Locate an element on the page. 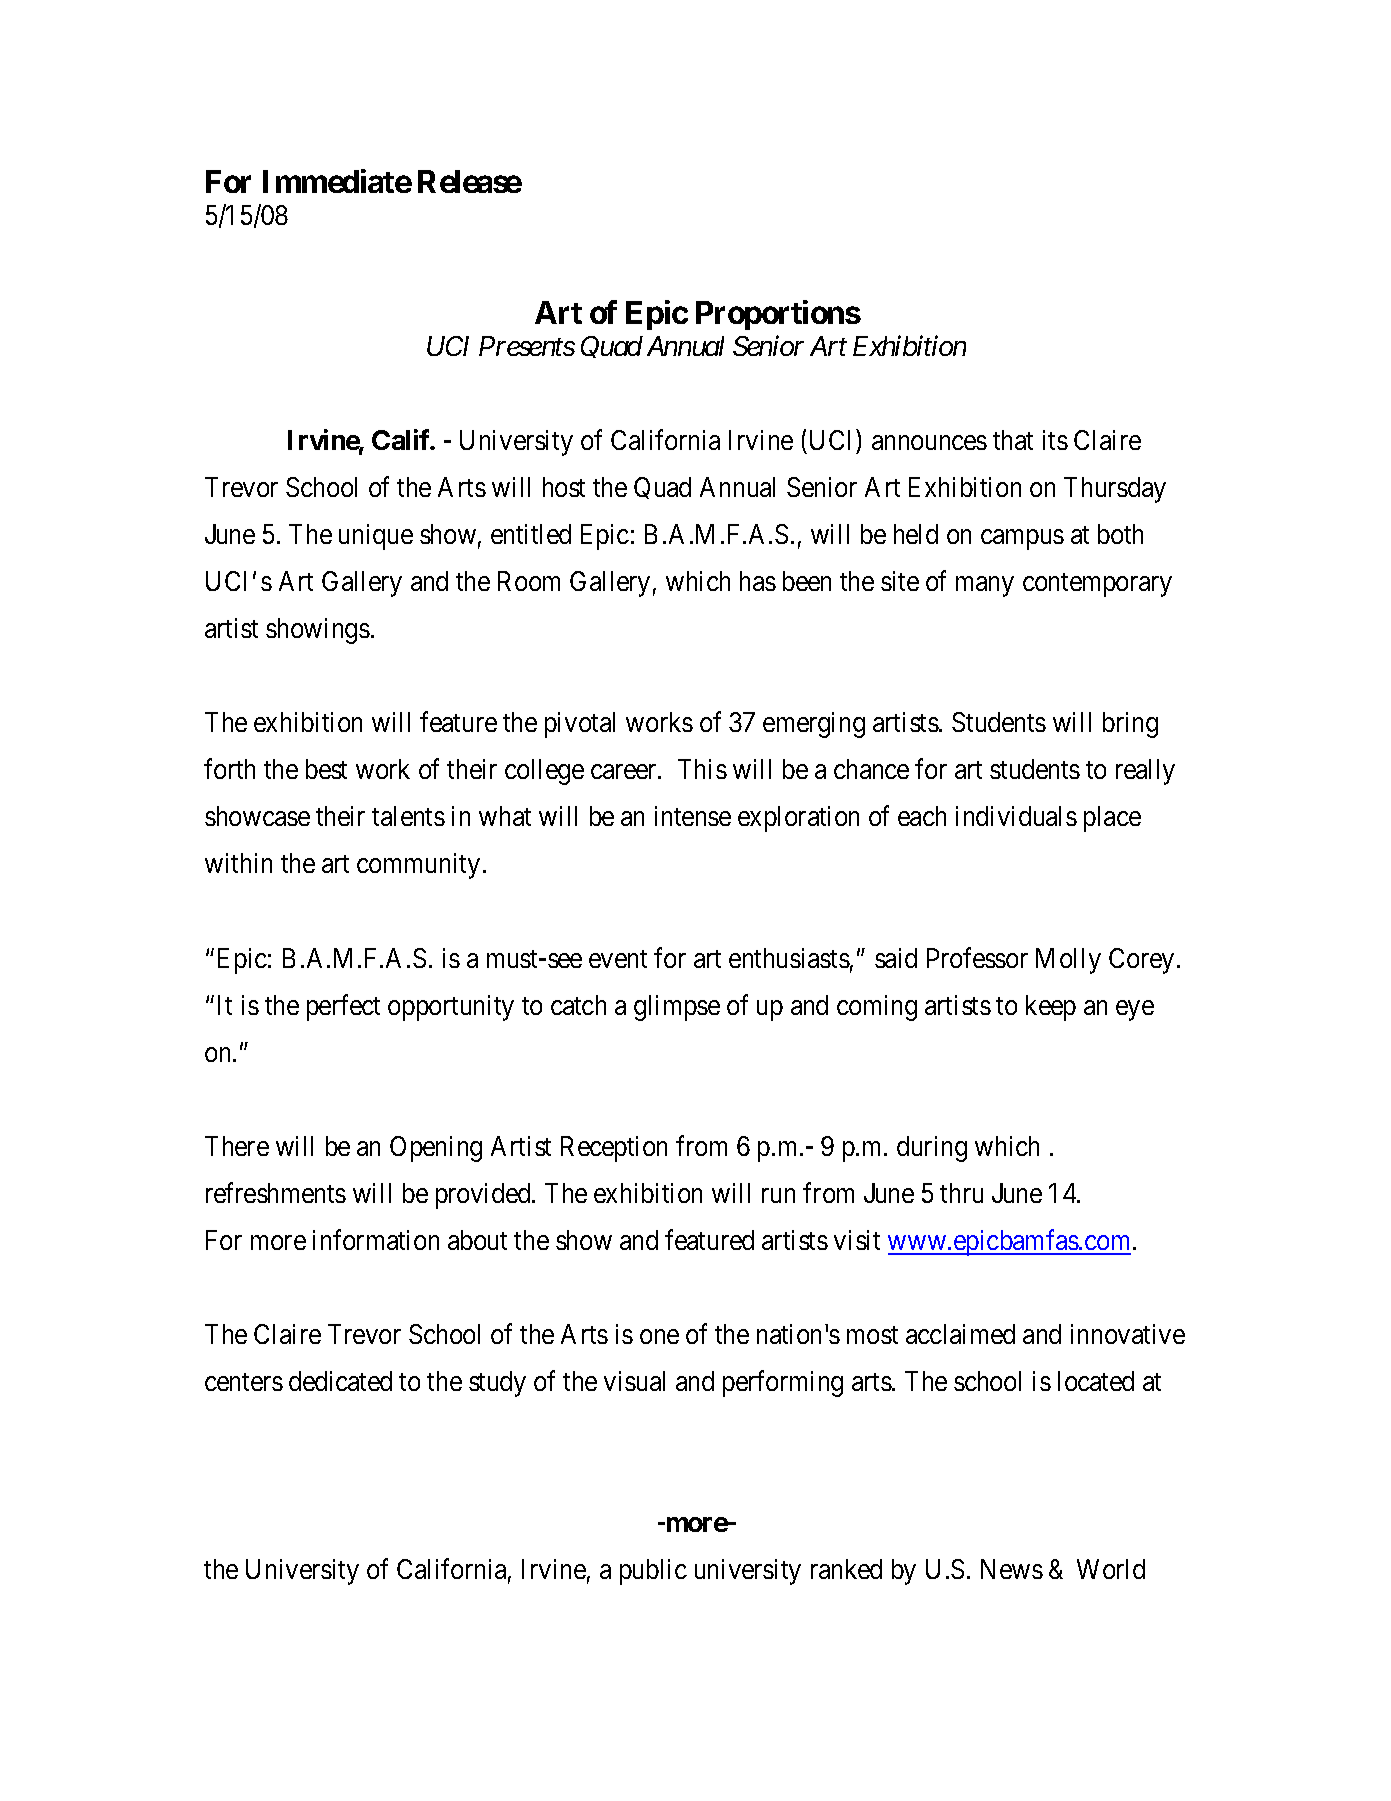 The width and height of the document is (1391, 1801). thru is located at coordinates (961, 1193).
